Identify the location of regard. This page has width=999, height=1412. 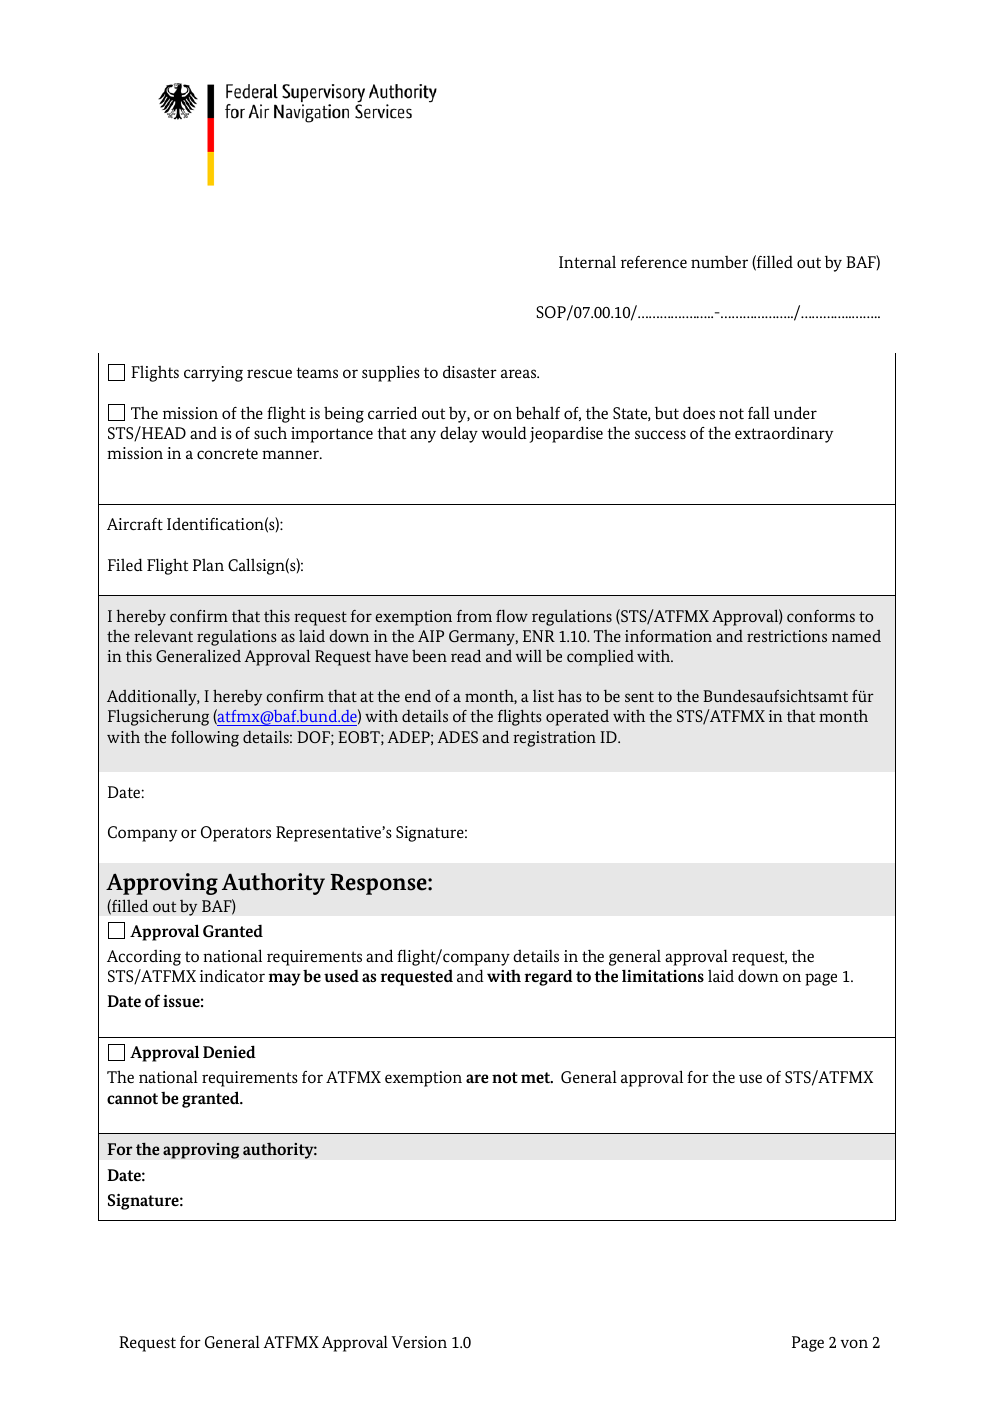
(548, 977).
